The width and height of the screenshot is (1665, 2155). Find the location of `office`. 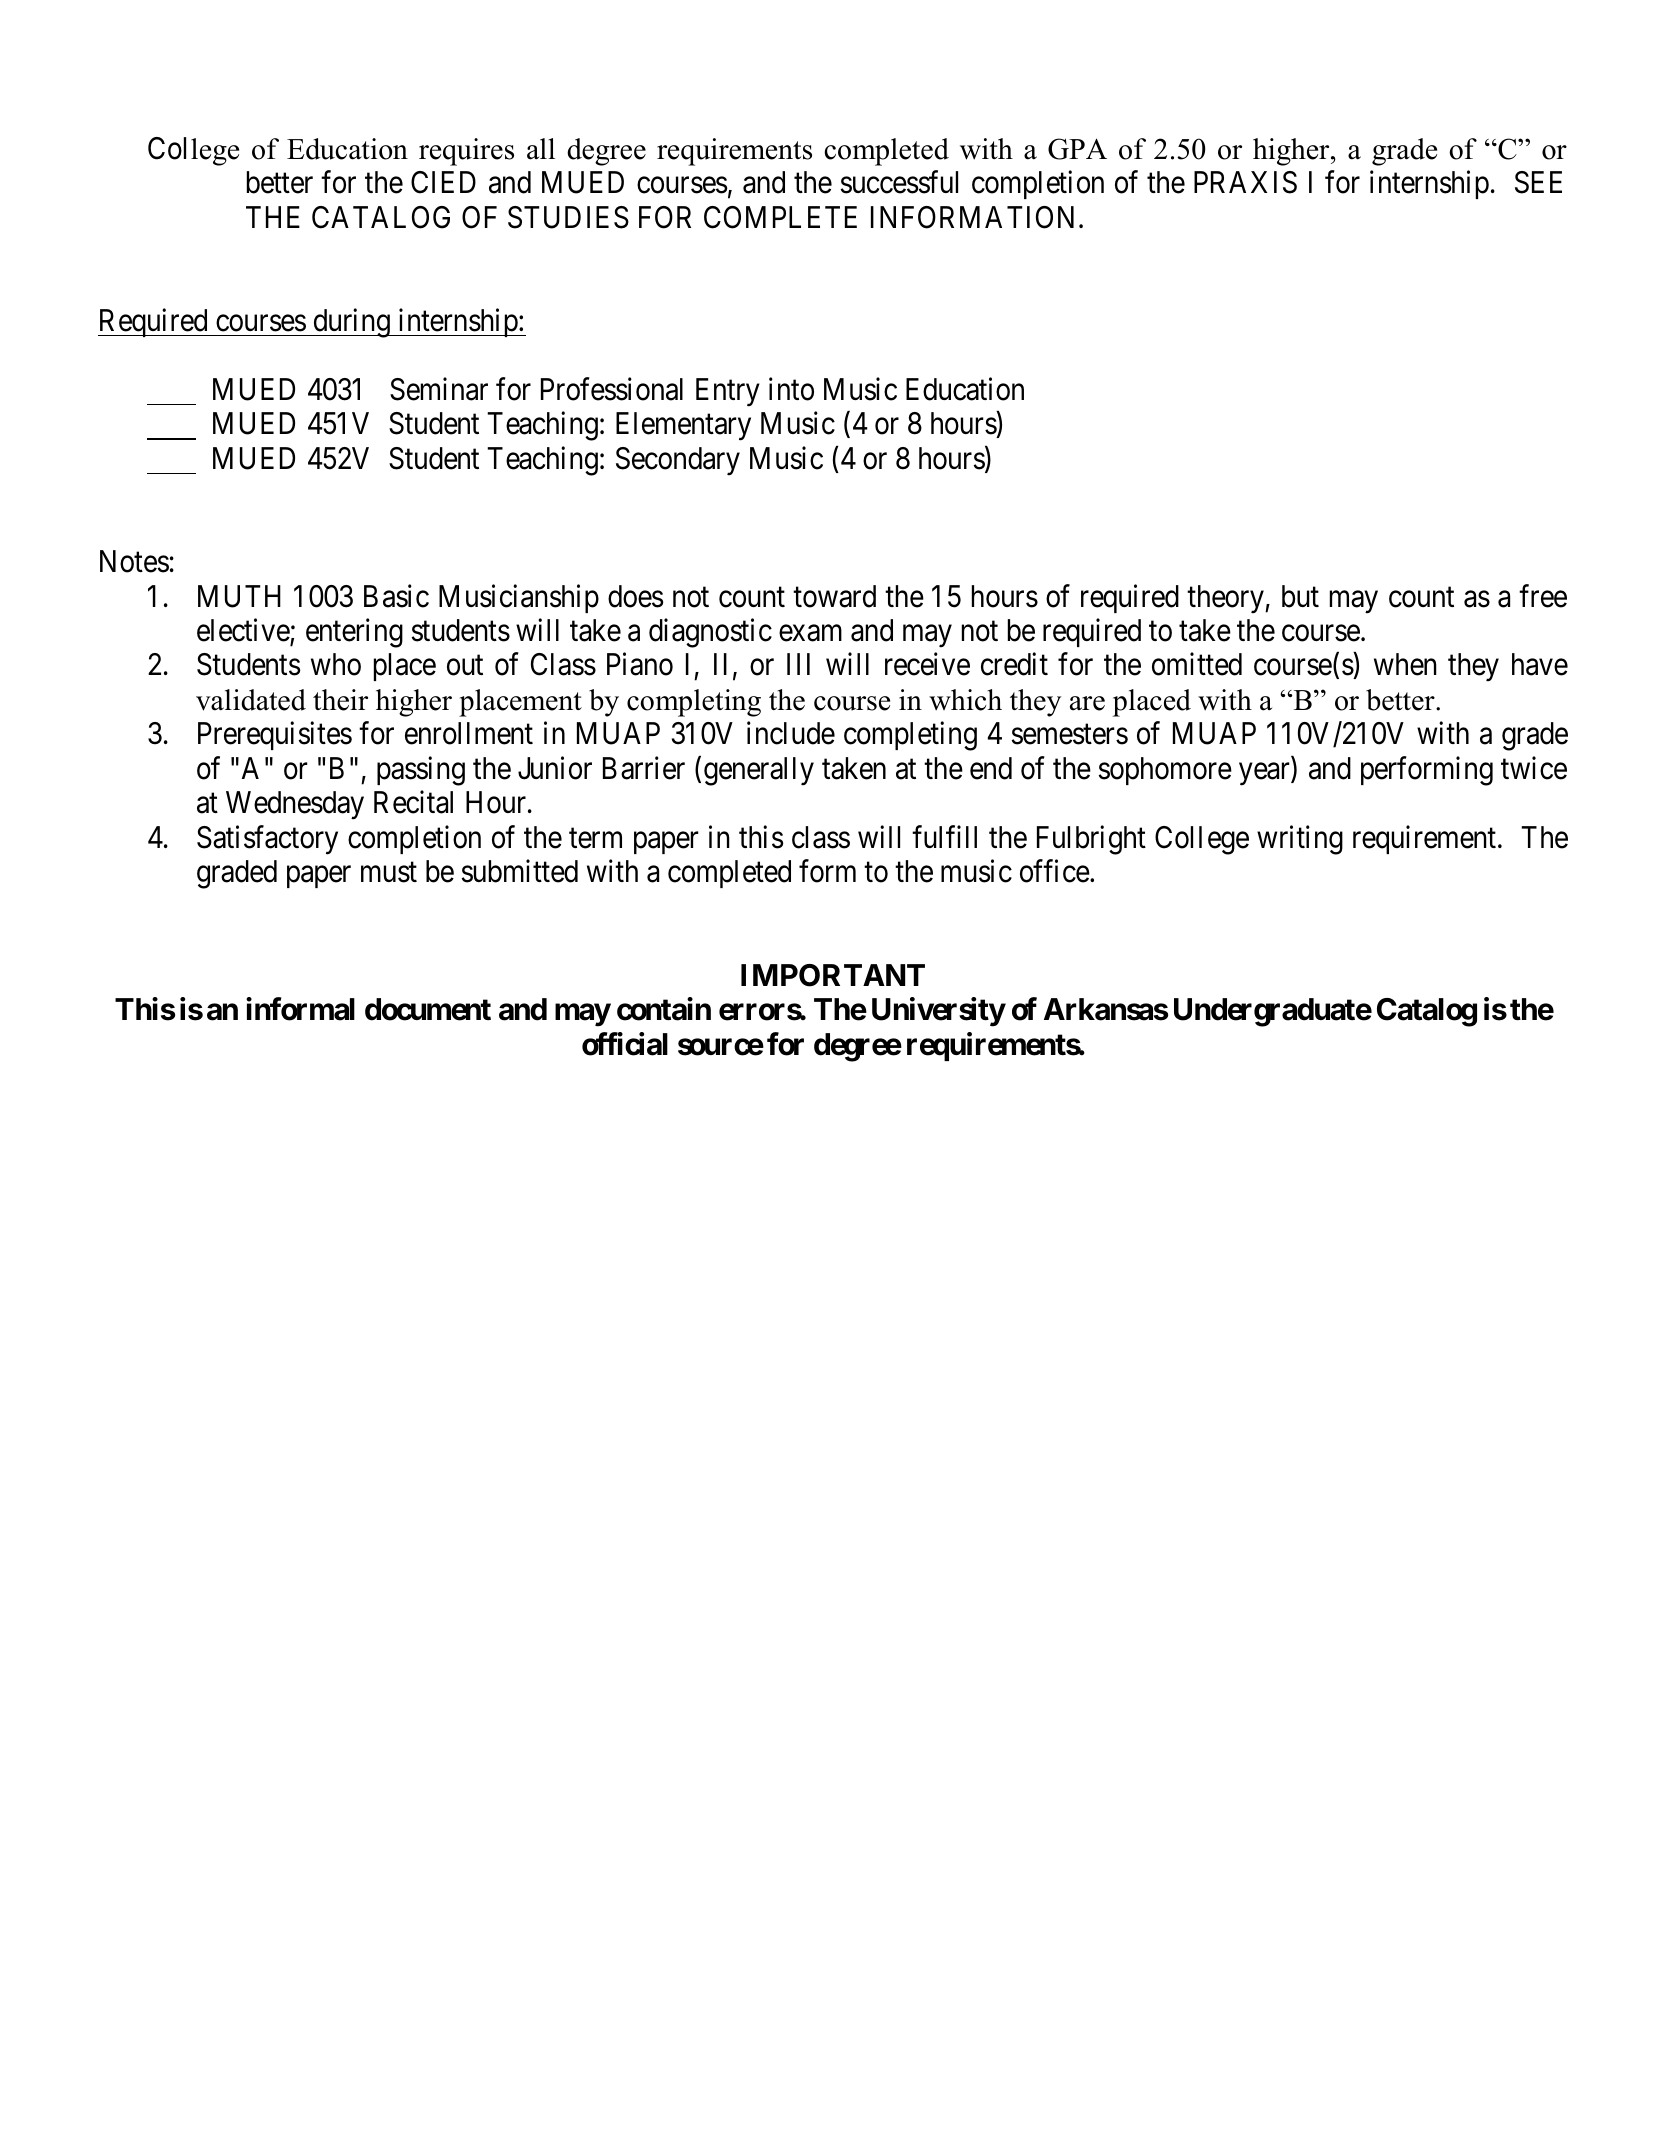

office is located at coordinates (1055, 871).
